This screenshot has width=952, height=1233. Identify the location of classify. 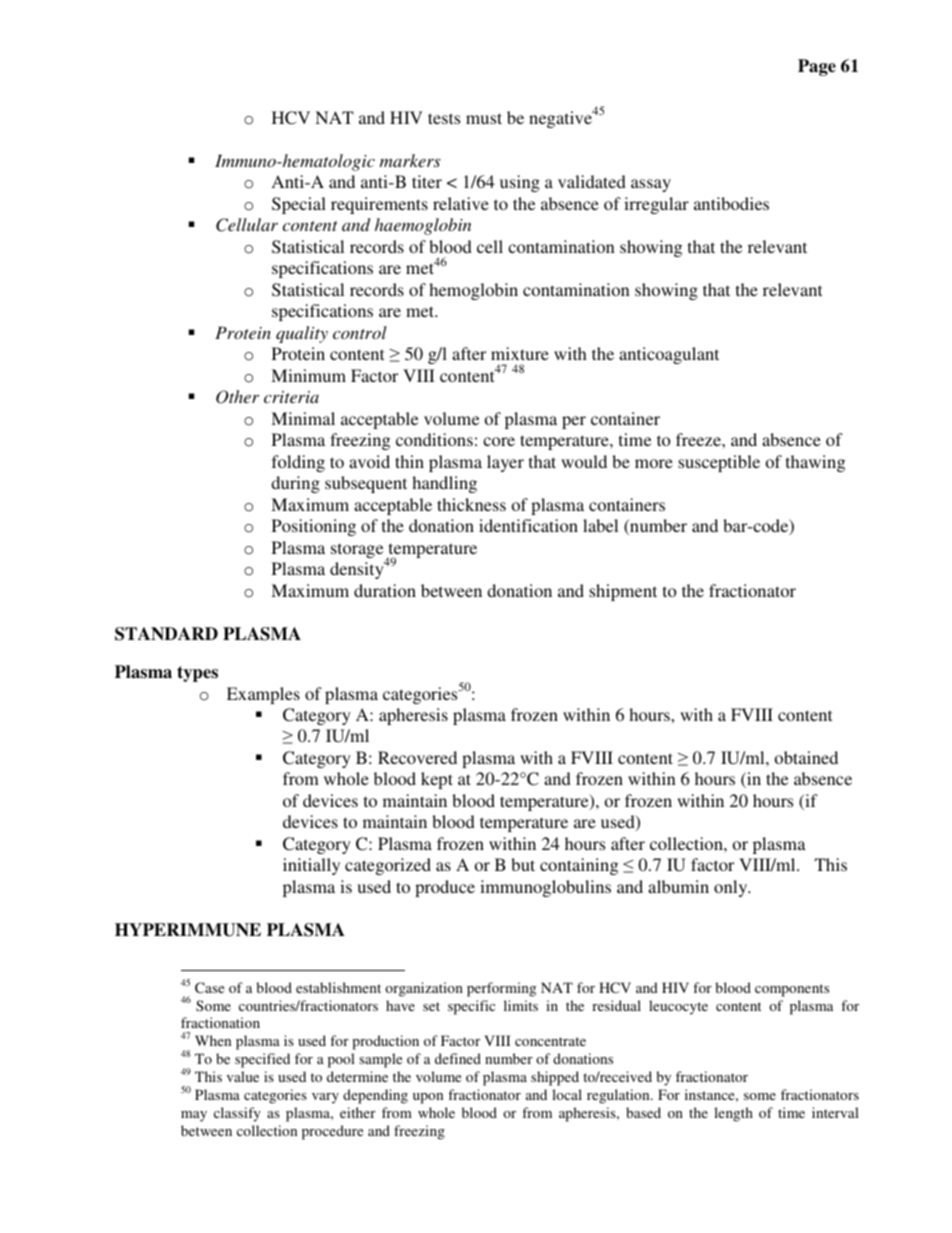
(237, 1114).
